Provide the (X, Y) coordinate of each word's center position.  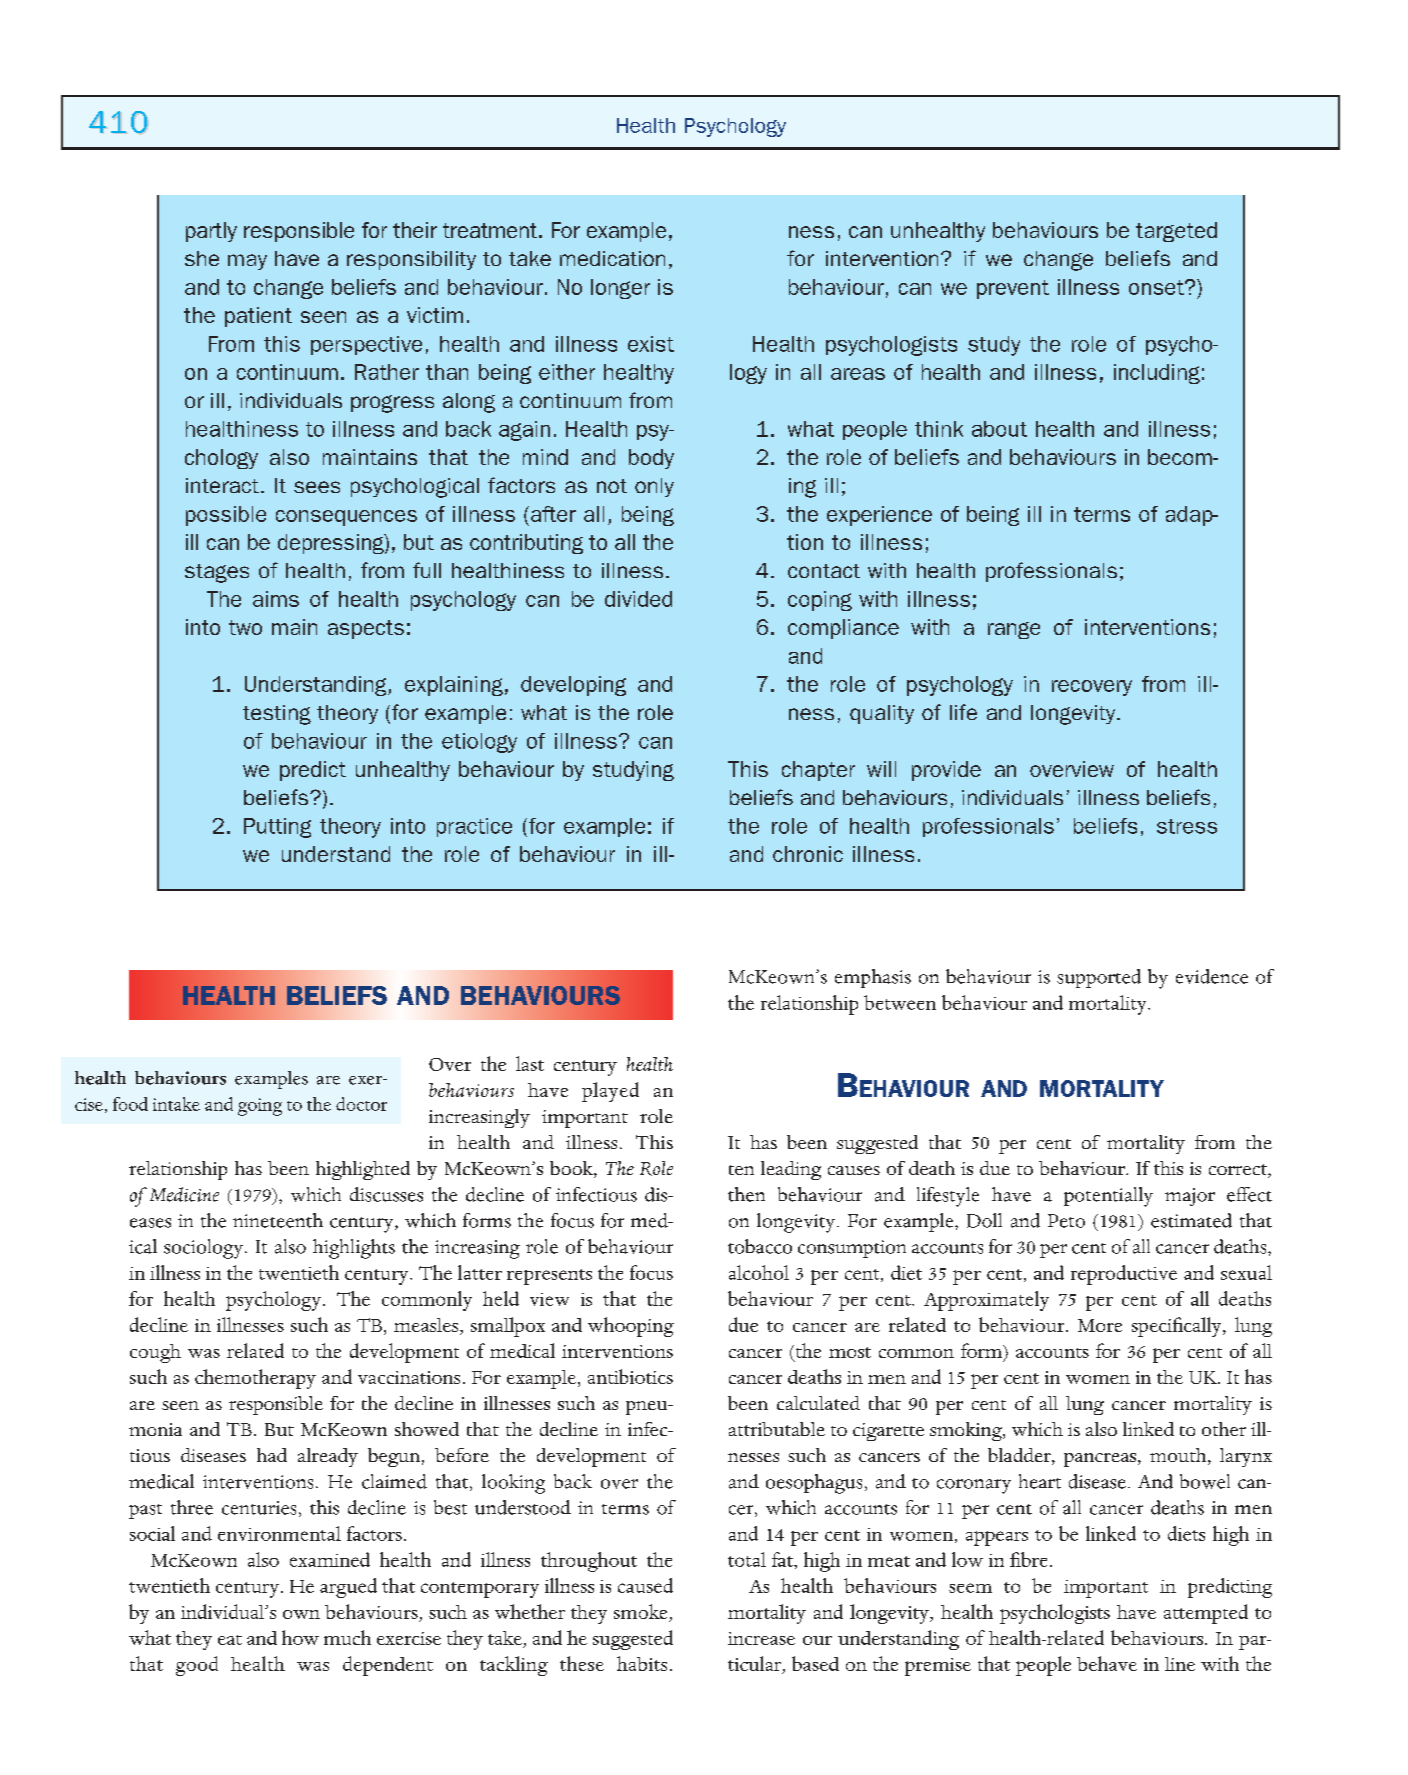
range (1014, 630)
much (347, 1637)
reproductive (1124, 1275)
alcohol (759, 1272)
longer (620, 289)
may (247, 262)
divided (638, 599)
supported (1099, 978)
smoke (640, 1611)
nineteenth (278, 1220)
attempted (1206, 1614)
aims (276, 599)
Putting (277, 828)
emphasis (873, 978)
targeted (1176, 232)
